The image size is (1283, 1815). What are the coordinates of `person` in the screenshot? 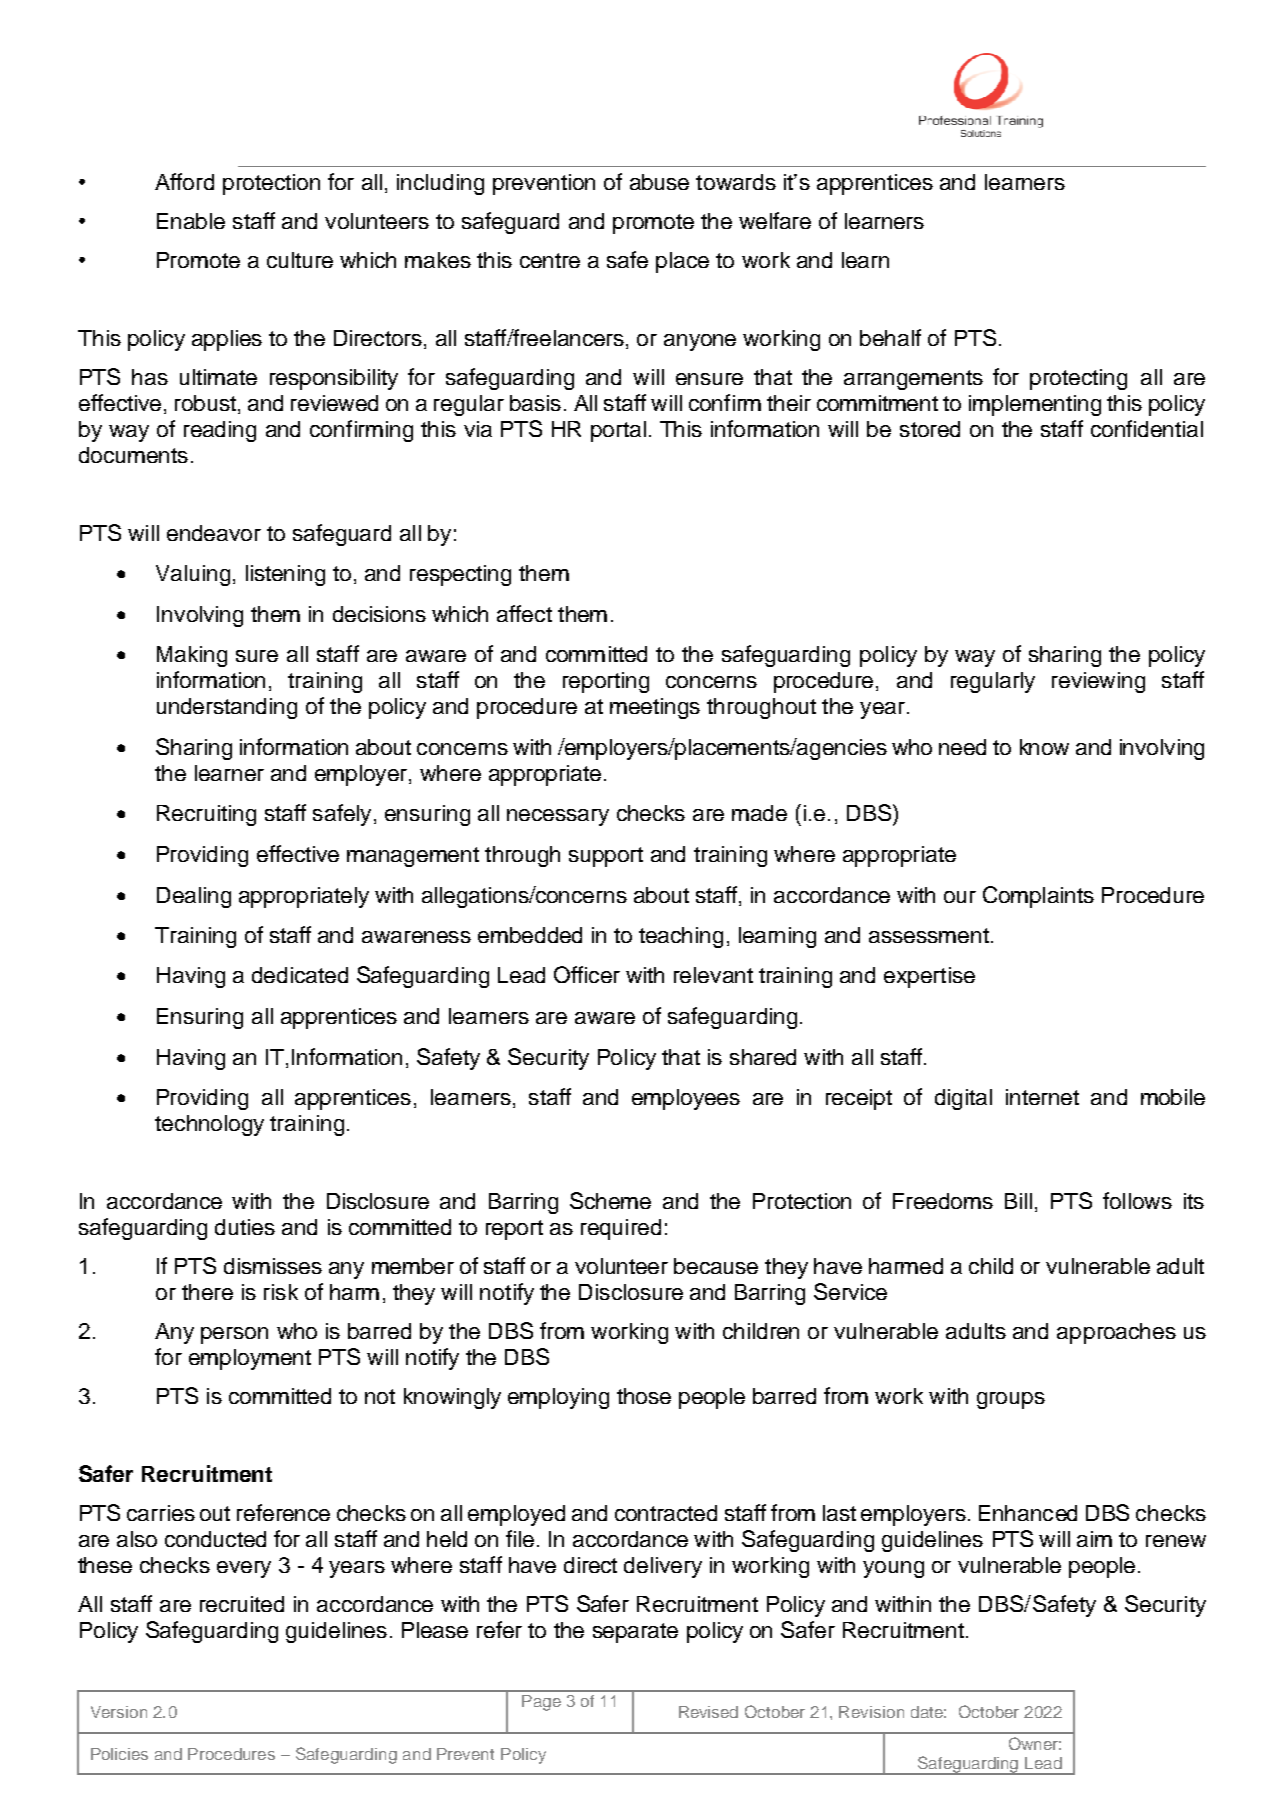 It's located at (234, 1335).
